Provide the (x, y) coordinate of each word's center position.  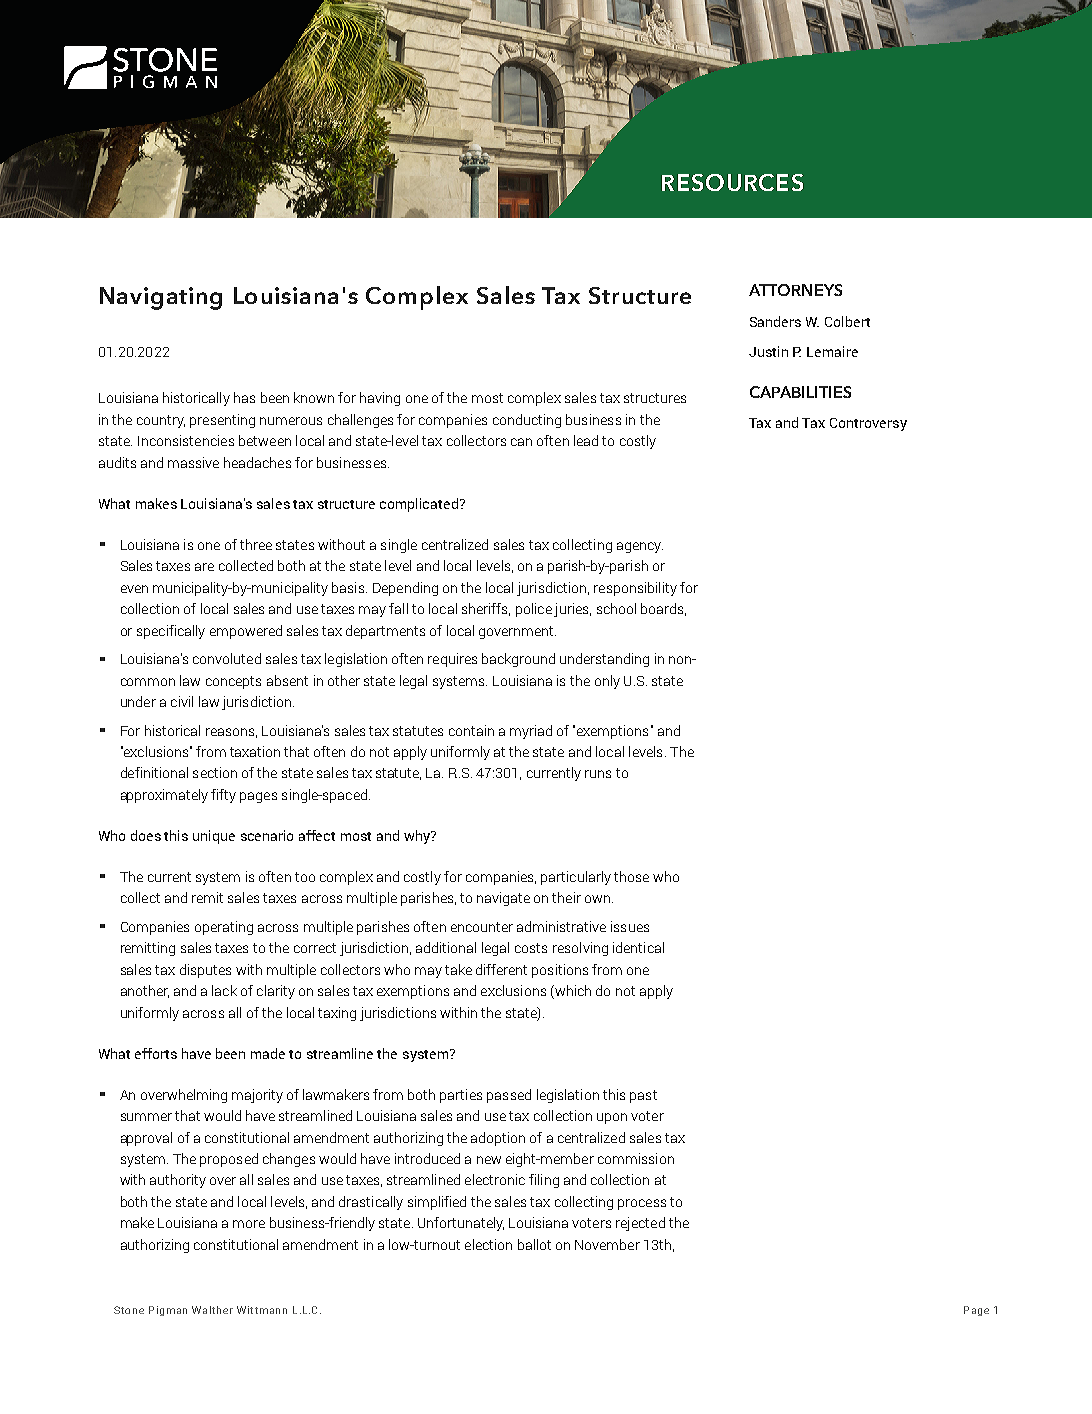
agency (640, 547)
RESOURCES (732, 182)
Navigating (161, 298)
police (534, 610)
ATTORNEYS (795, 290)
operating (224, 928)
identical (638, 947)
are (204, 567)
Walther (212, 1310)
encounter (482, 927)
